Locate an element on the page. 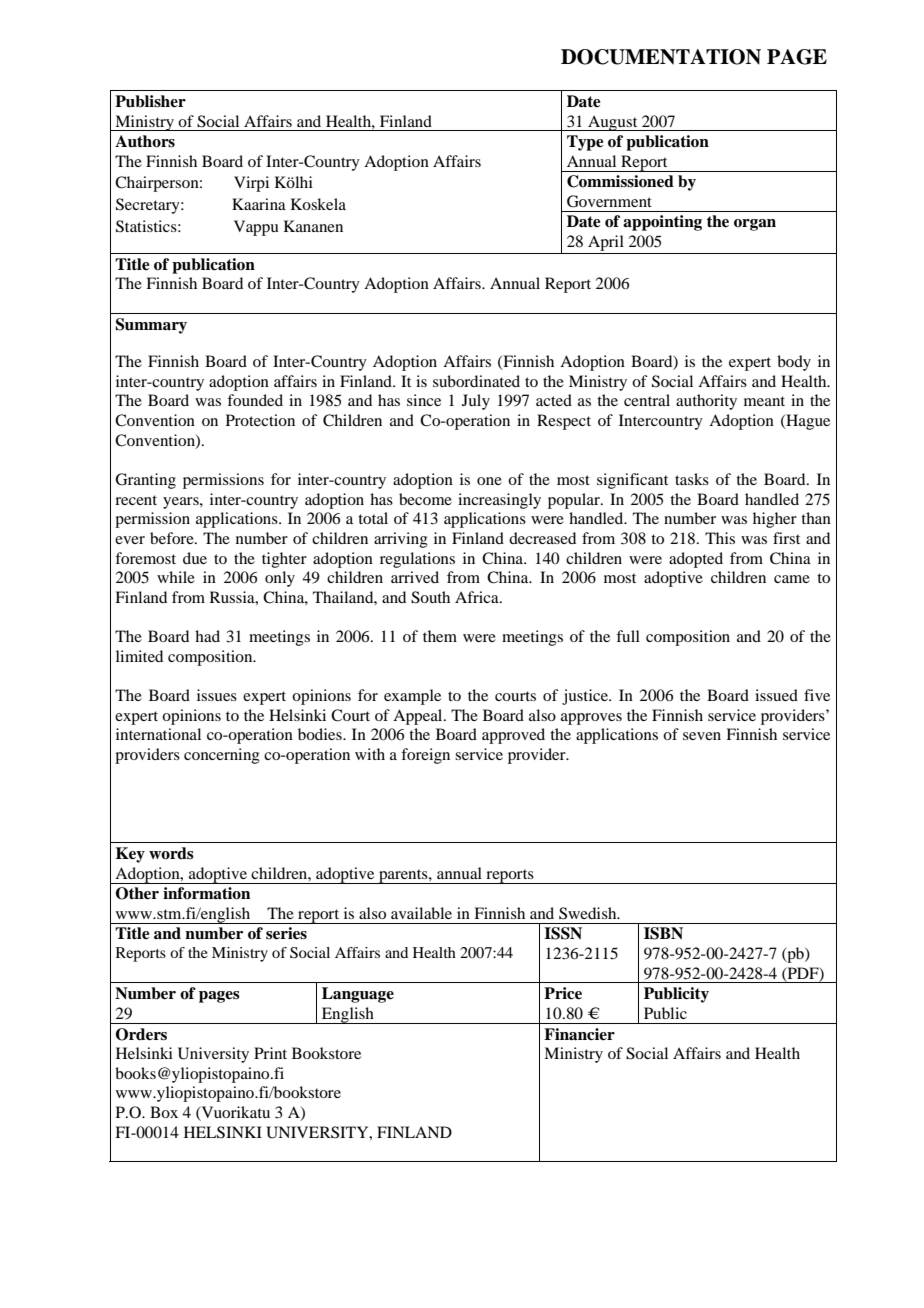 Image resolution: width=924 pixels, height=1308 pixels. Financier is located at coordinates (579, 1034).
